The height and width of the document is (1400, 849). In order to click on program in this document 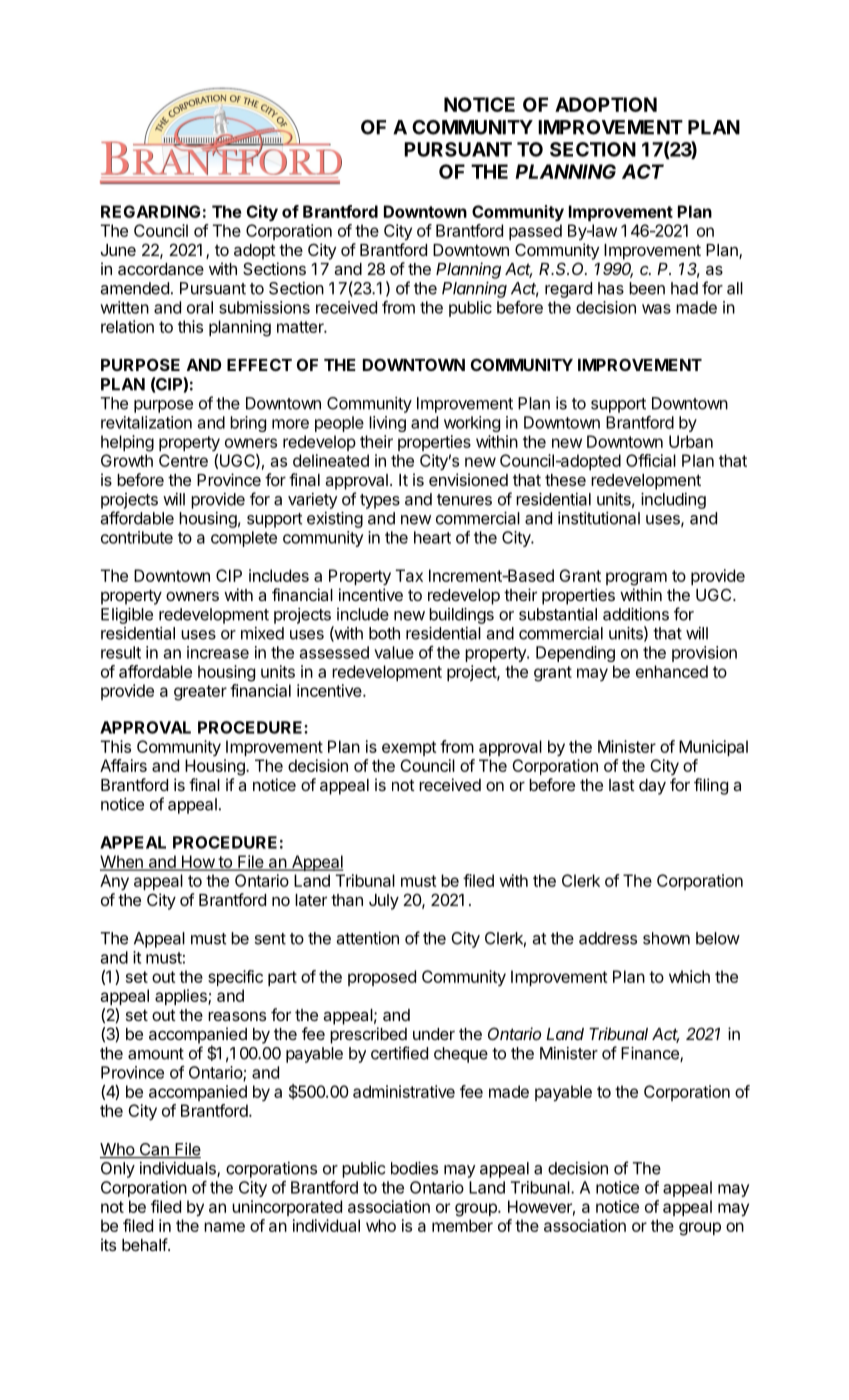, I will do `click(636, 579)`.
